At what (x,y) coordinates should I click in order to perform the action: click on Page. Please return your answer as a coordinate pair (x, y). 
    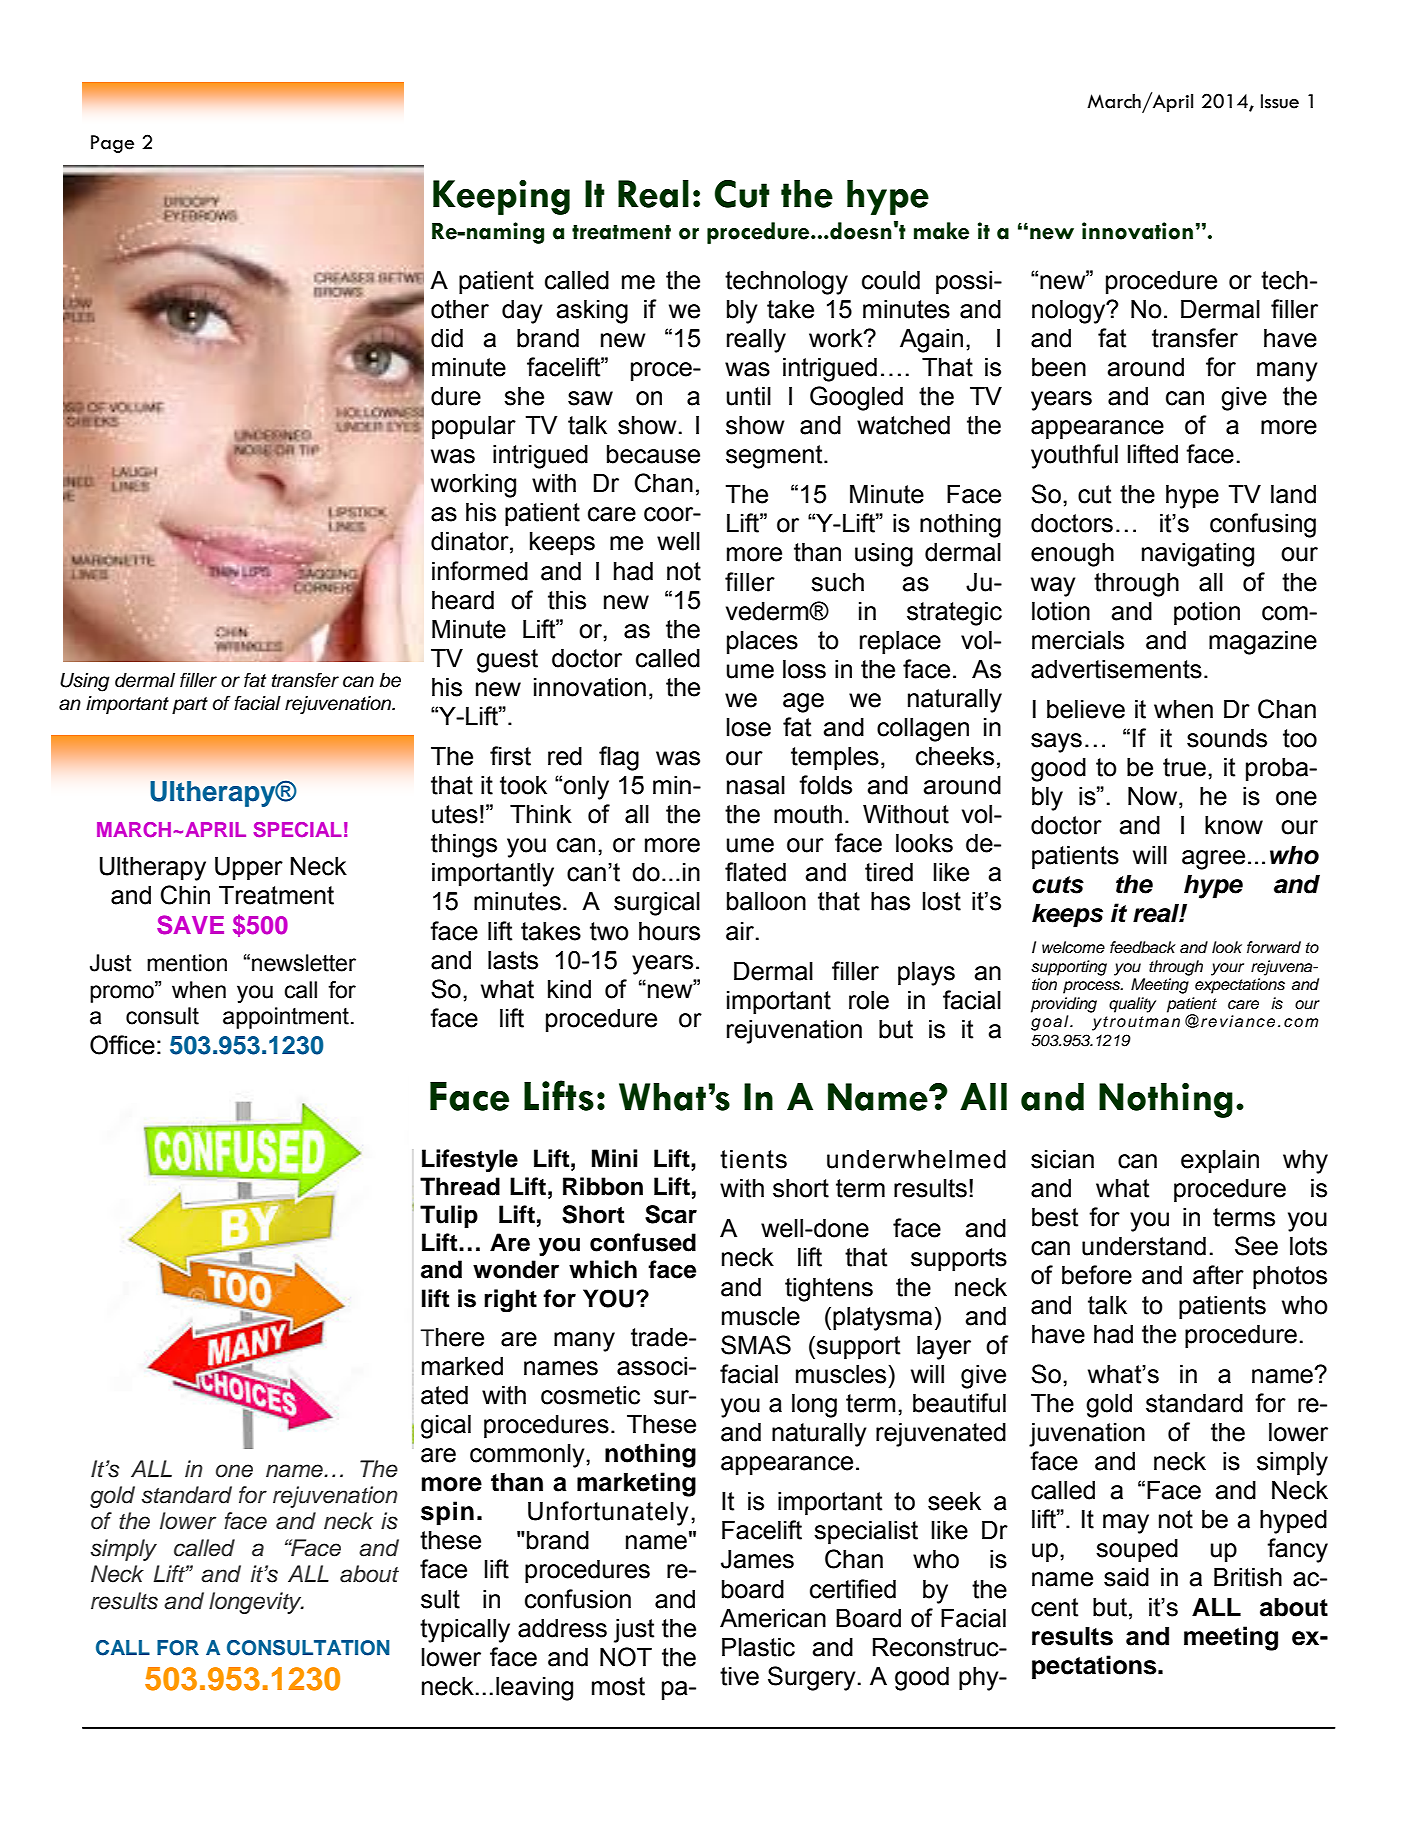
    Looking at the image, I should click on (112, 144).
